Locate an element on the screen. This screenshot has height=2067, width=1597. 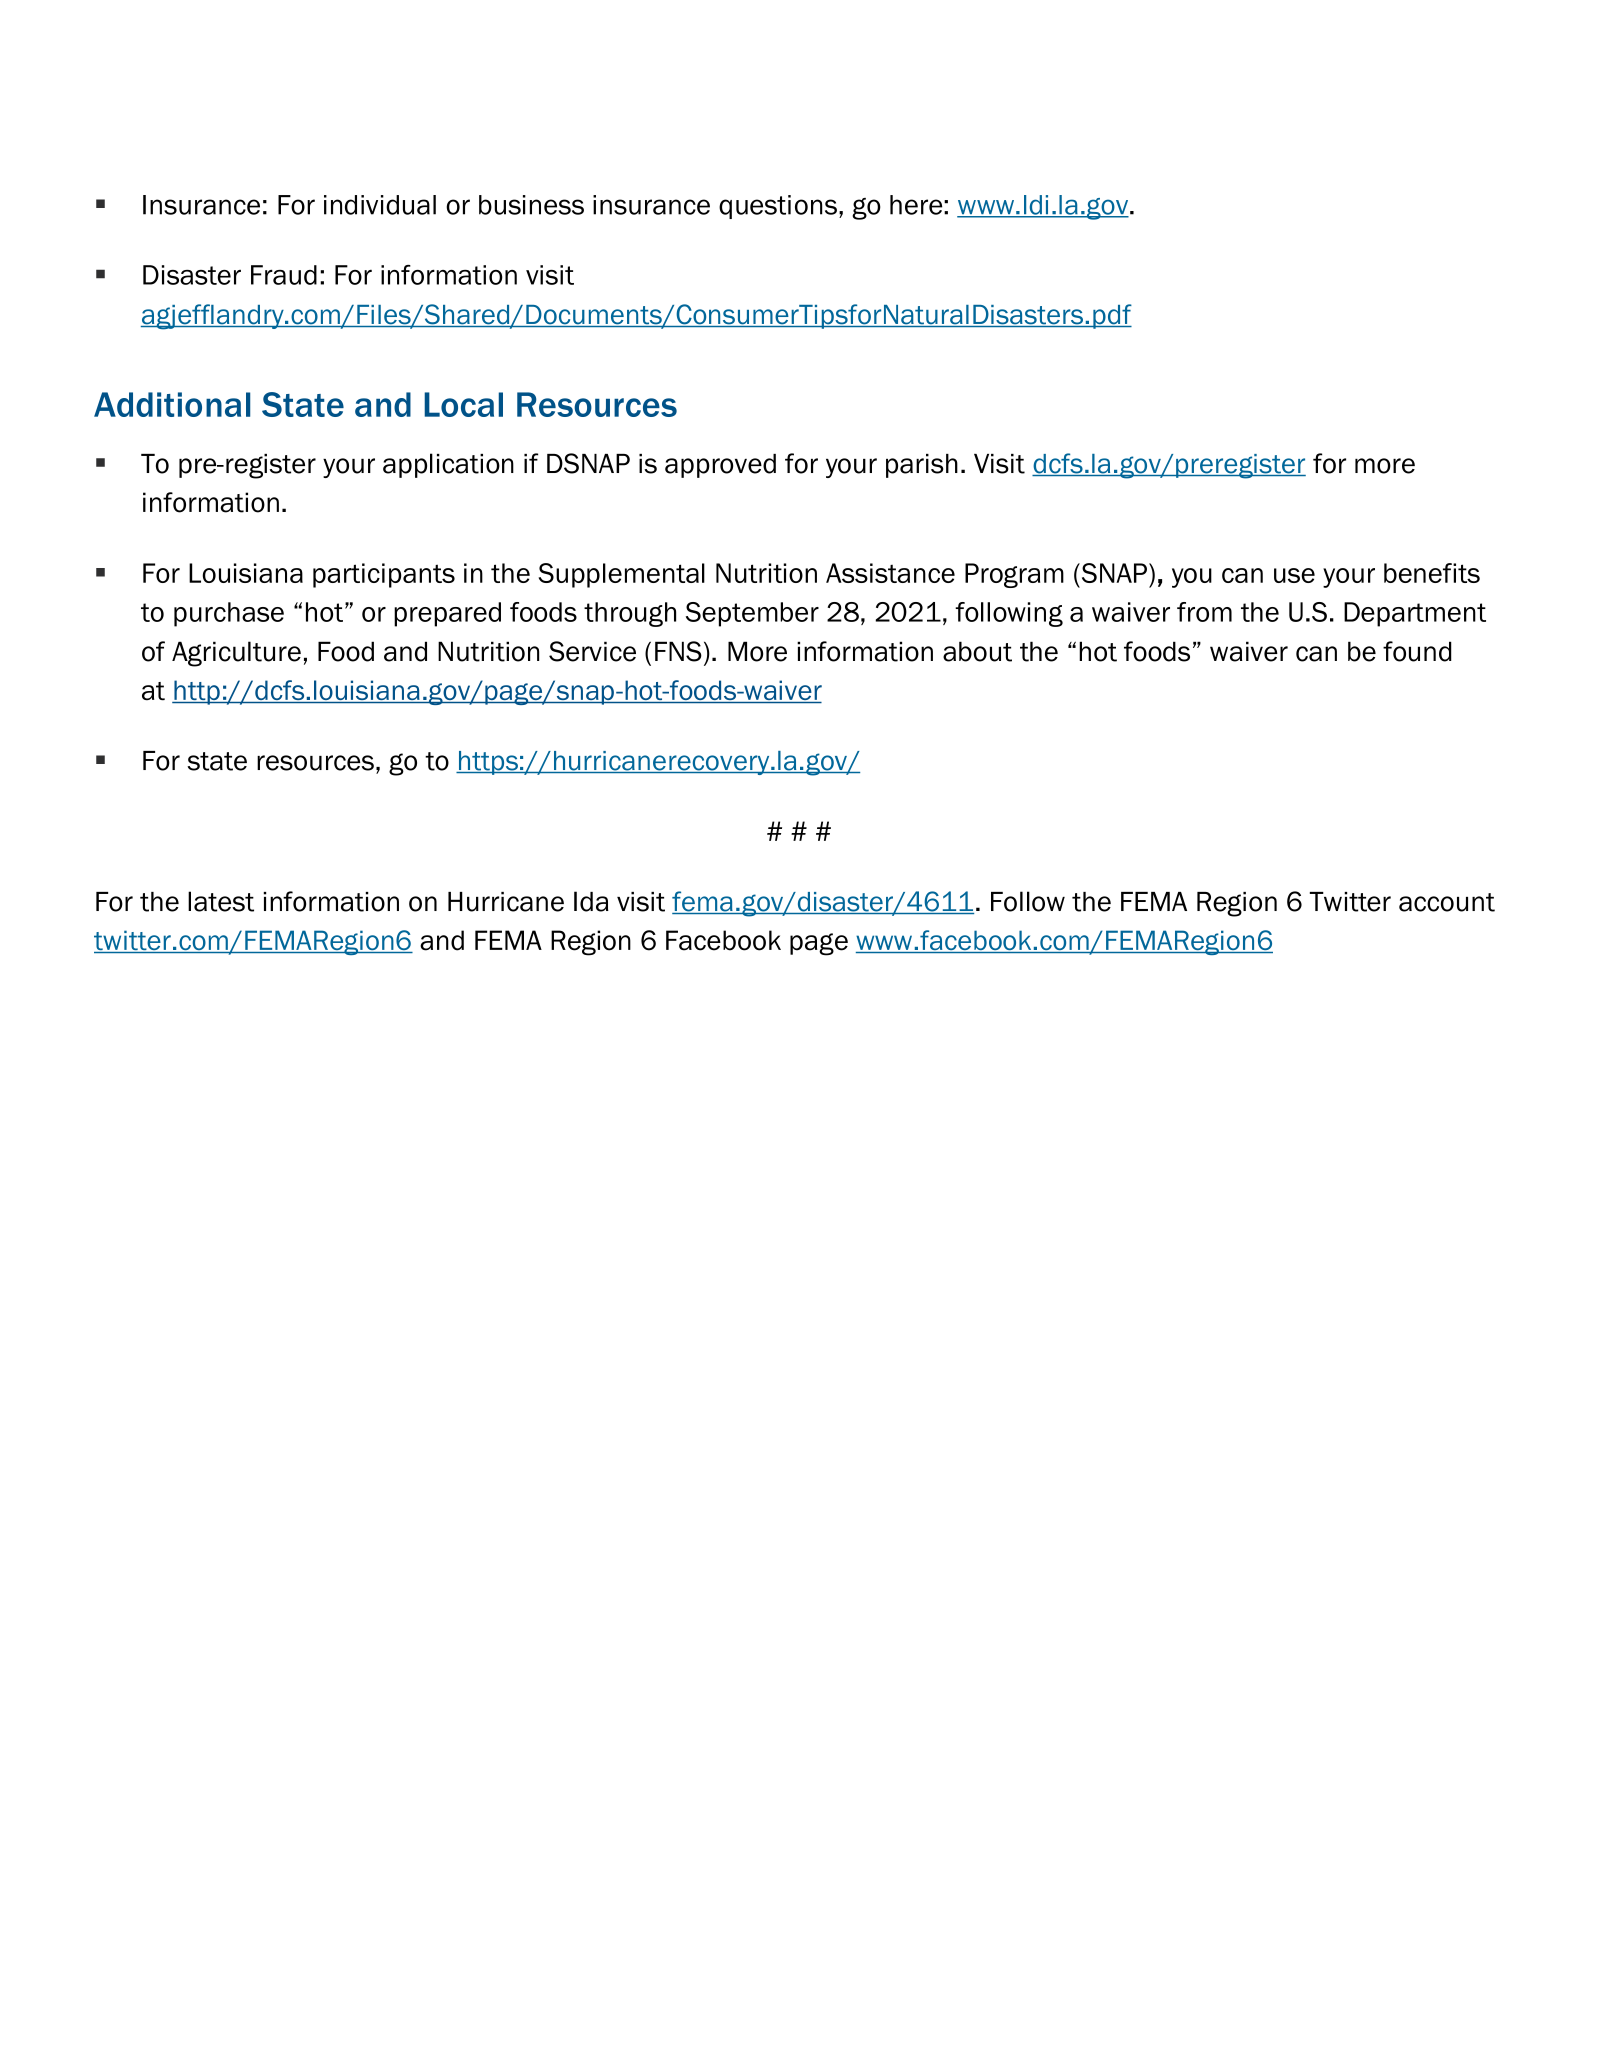
Ida is located at coordinates (591, 901).
